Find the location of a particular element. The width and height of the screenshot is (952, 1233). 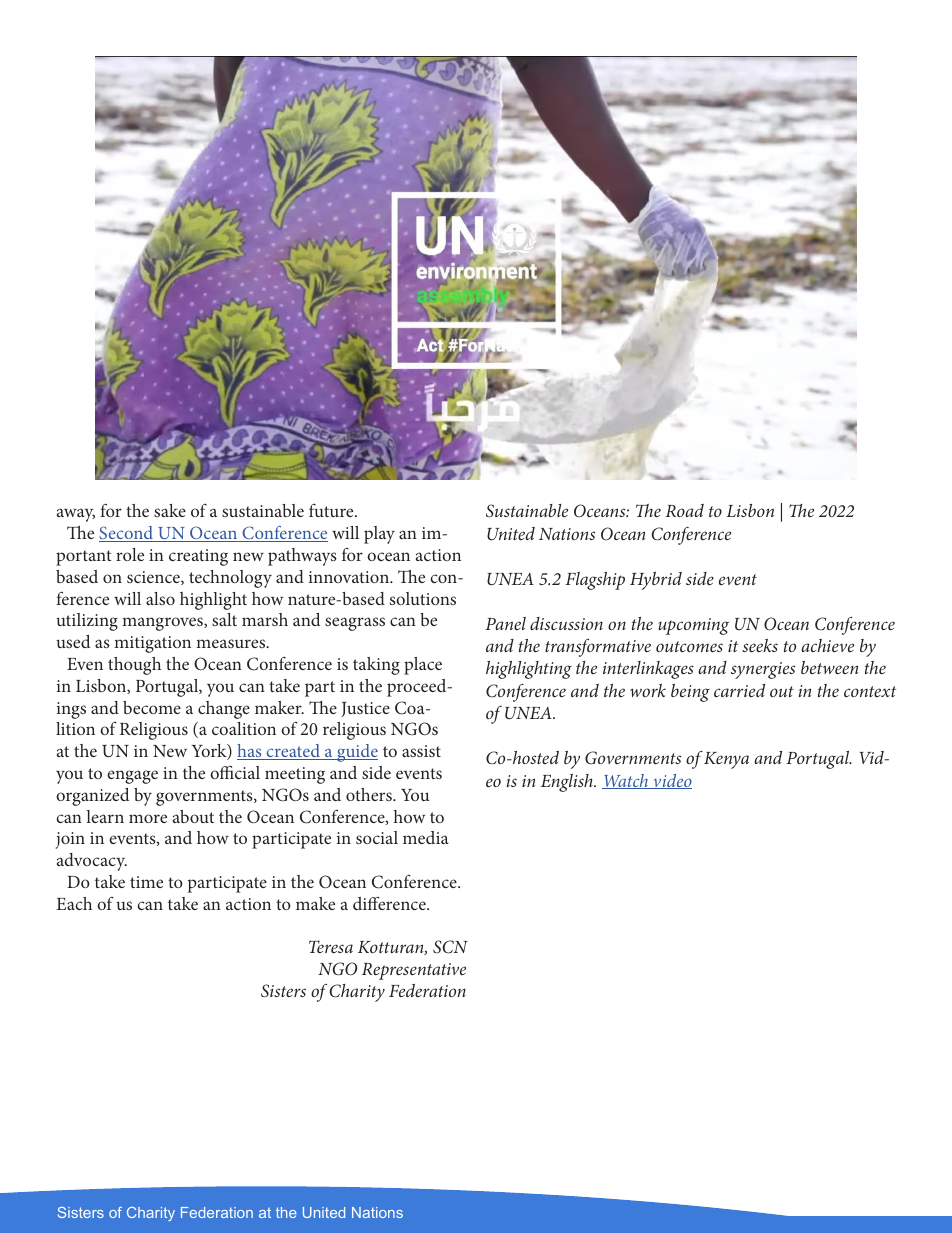

SCN is located at coordinates (450, 947).
